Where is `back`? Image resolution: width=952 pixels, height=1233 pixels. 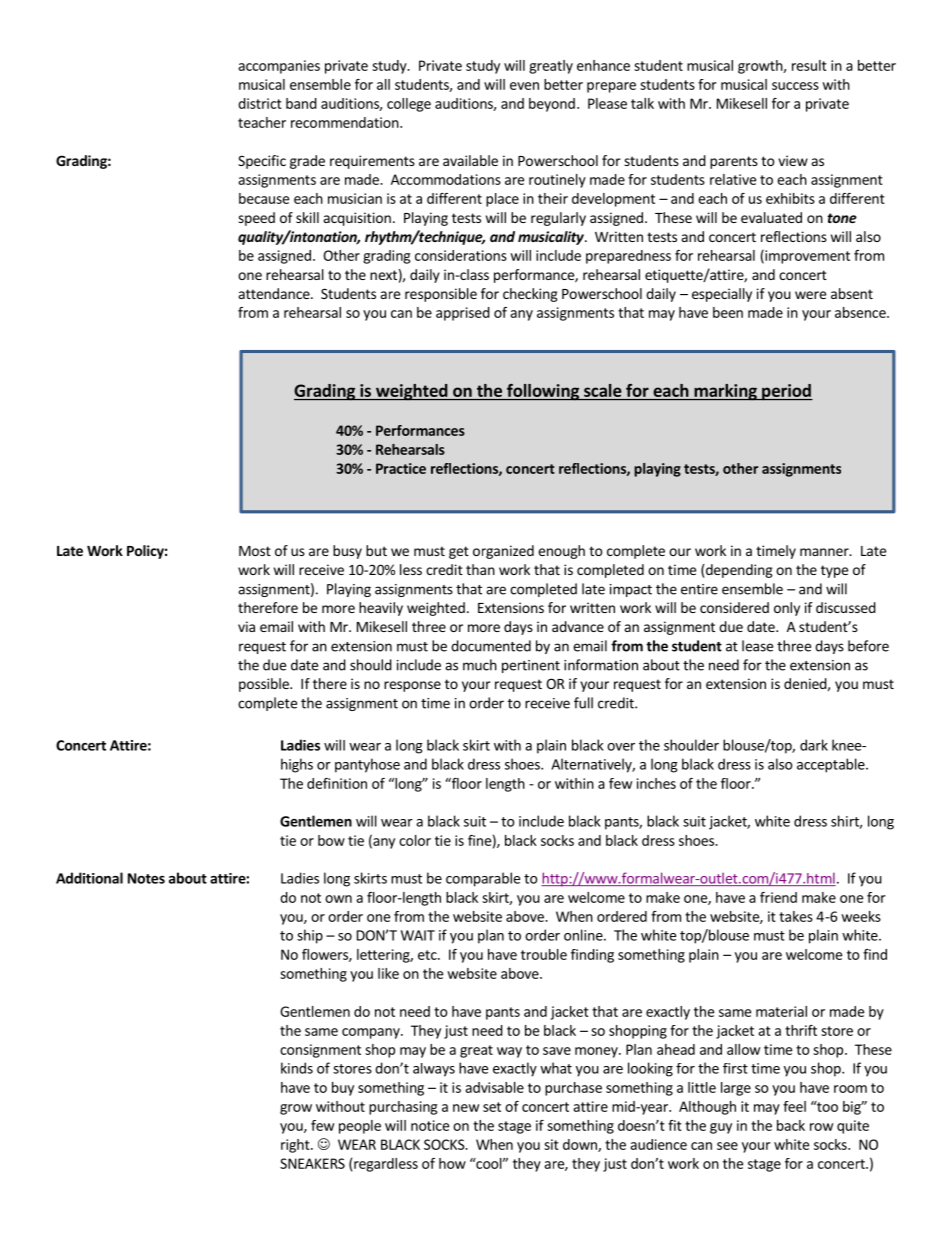
back is located at coordinates (791, 1125).
